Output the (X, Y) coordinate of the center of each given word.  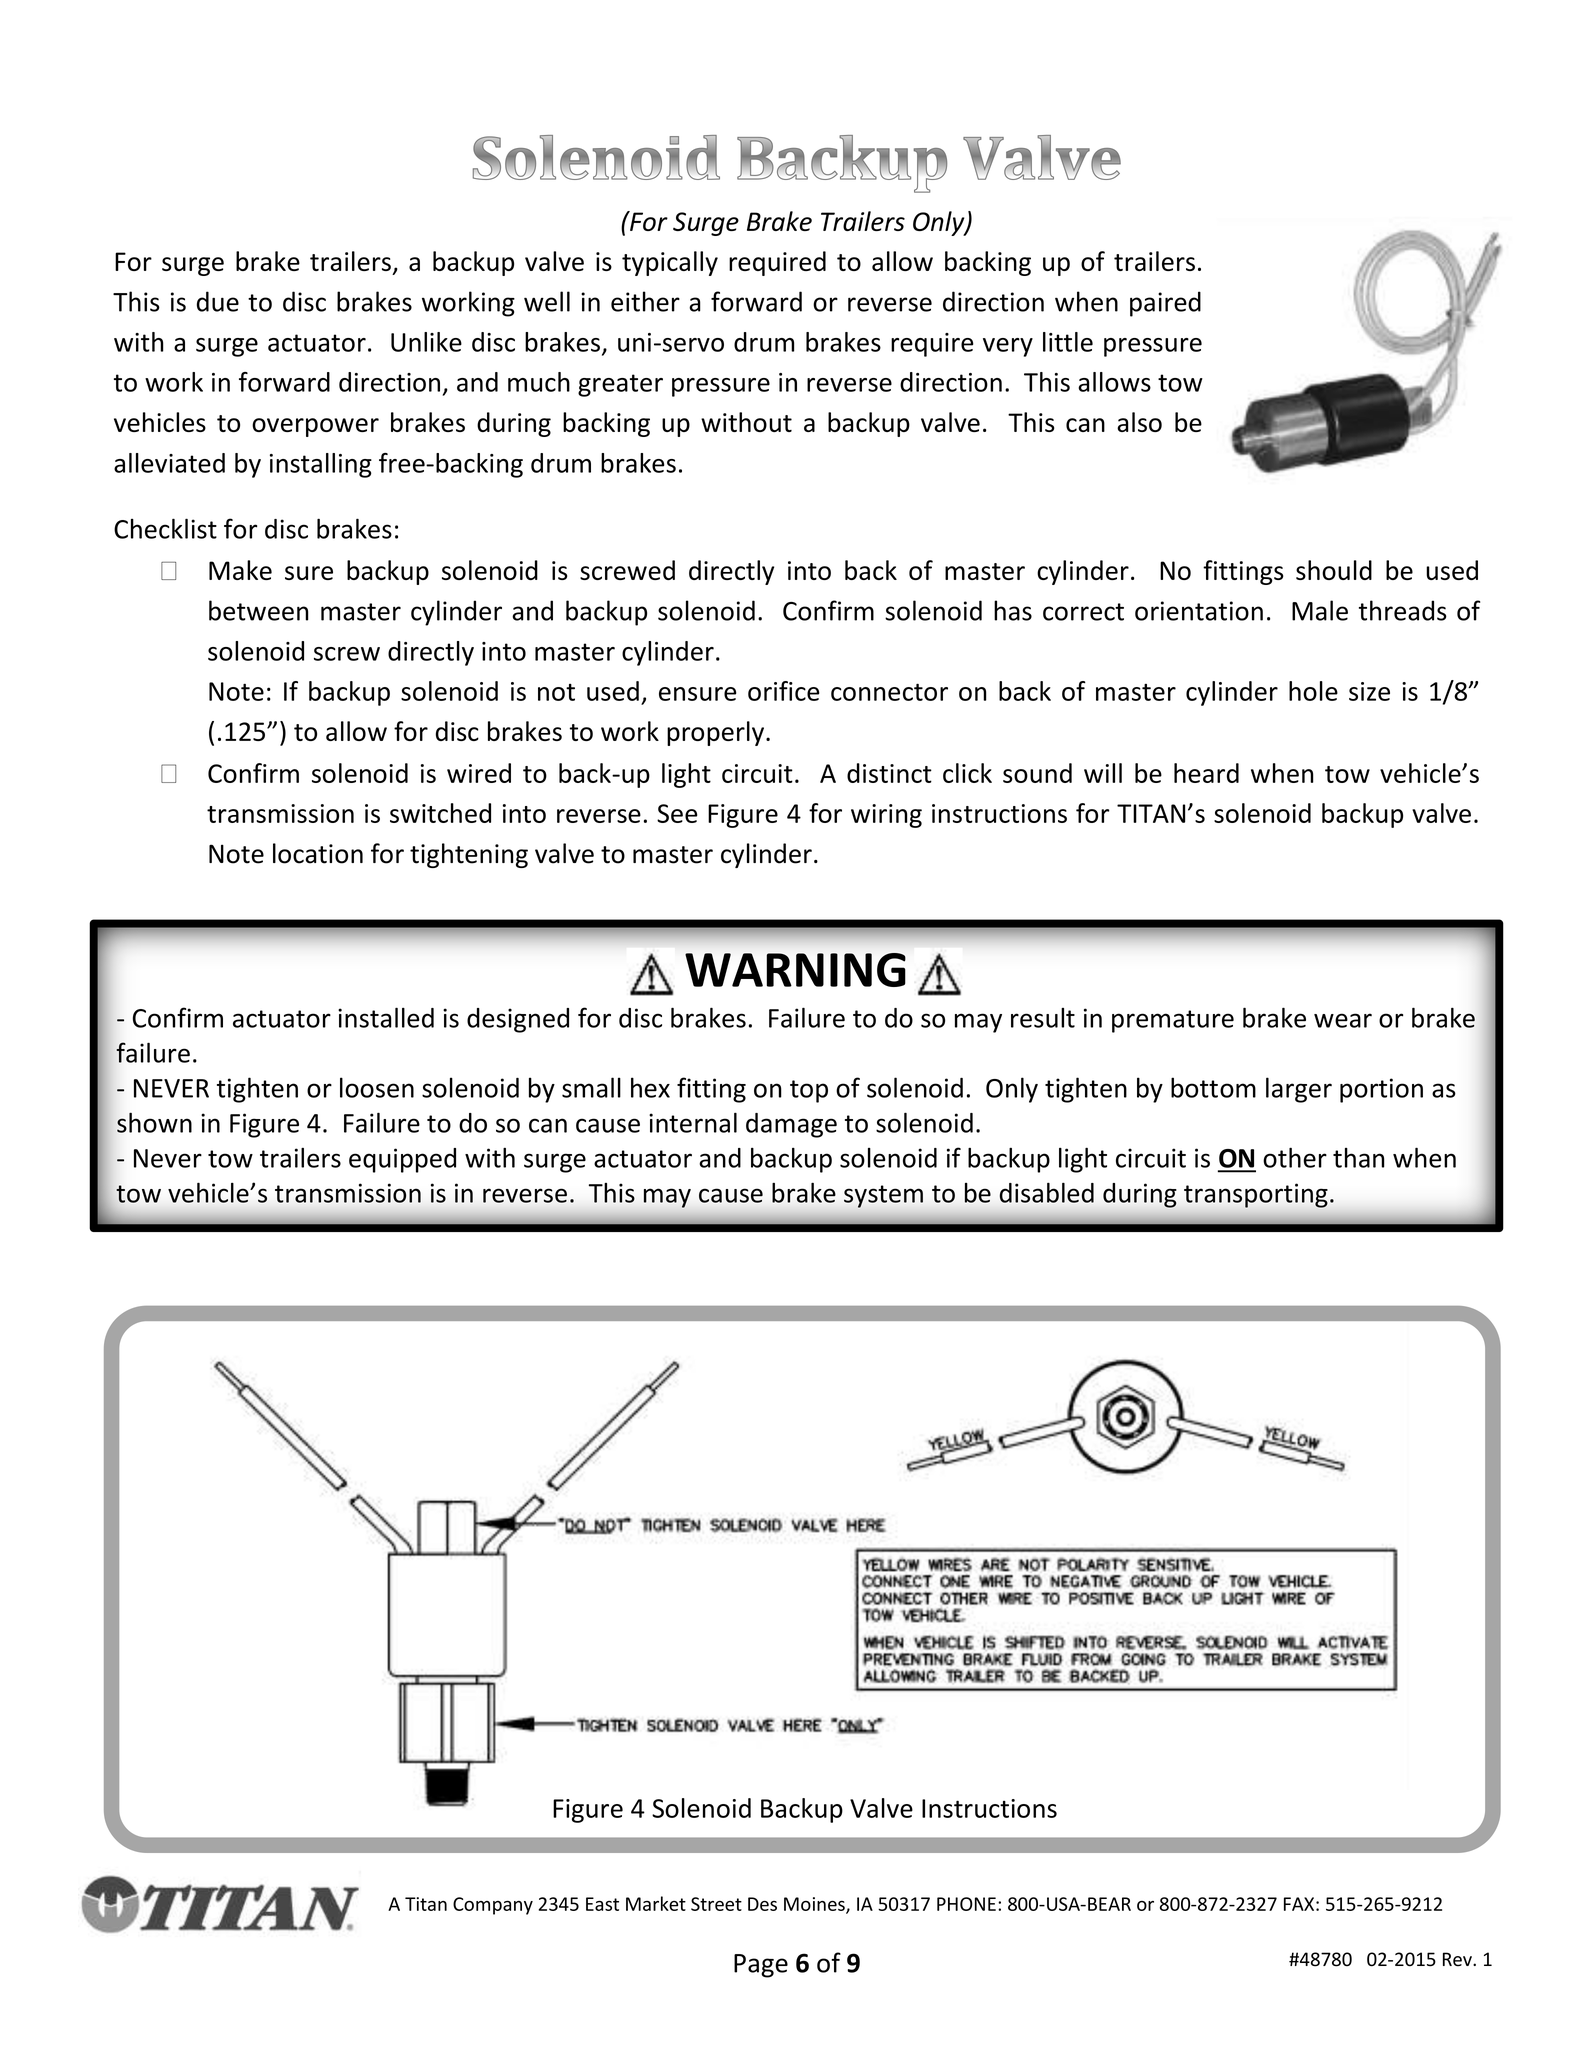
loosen (377, 1087)
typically (670, 263)
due (218, 301)
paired (1165, 304)
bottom (1213, 1087)
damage (791, 1125)
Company (493, 1906)
